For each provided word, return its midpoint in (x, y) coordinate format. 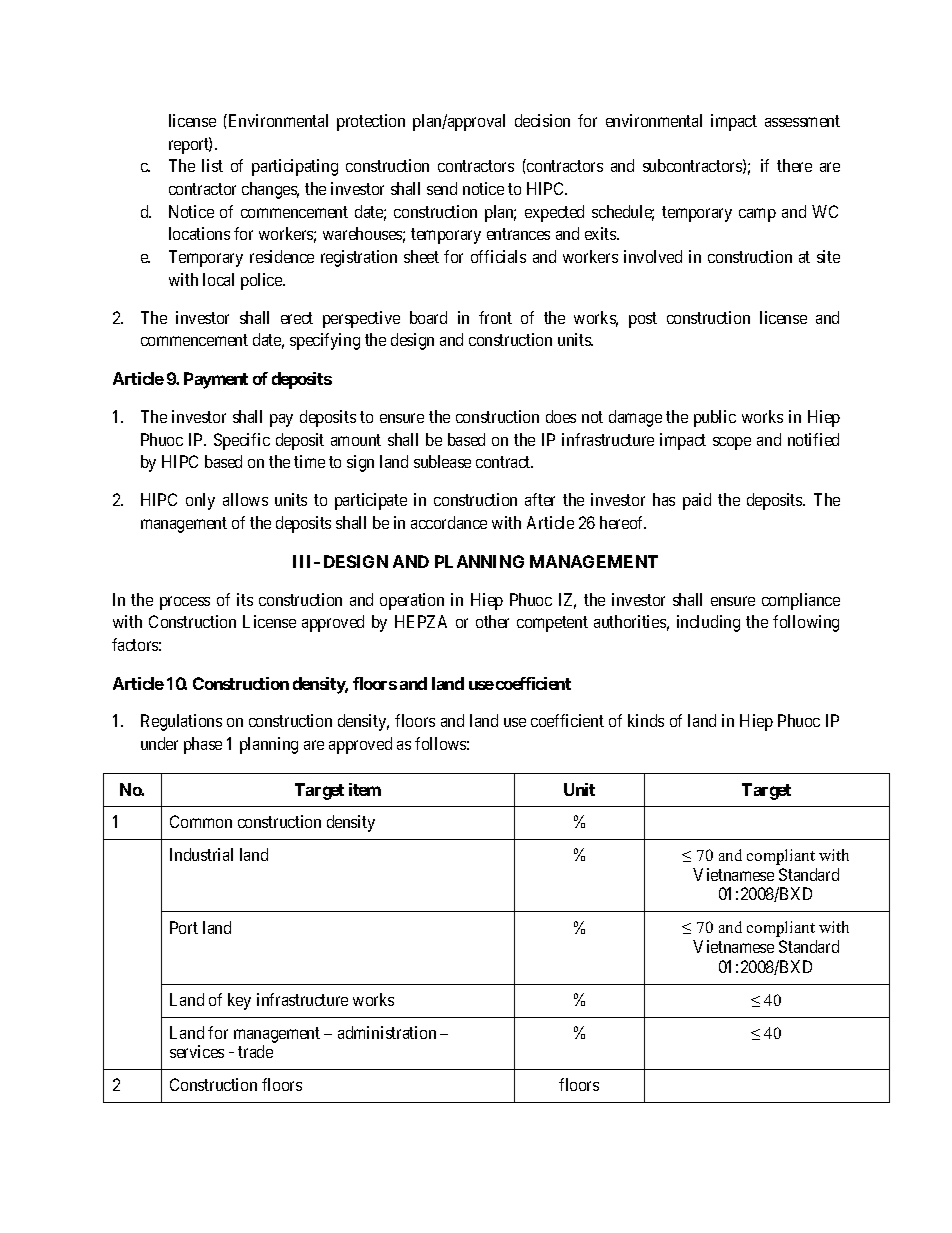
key (239, 1001)
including (708, 623)
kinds (646, 720)
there (794, 165)
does (561, 416)
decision (542, 120)
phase (203, 745)
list (212, 165)
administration (387, 1032)
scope (732, 443)
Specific (242, 441)
